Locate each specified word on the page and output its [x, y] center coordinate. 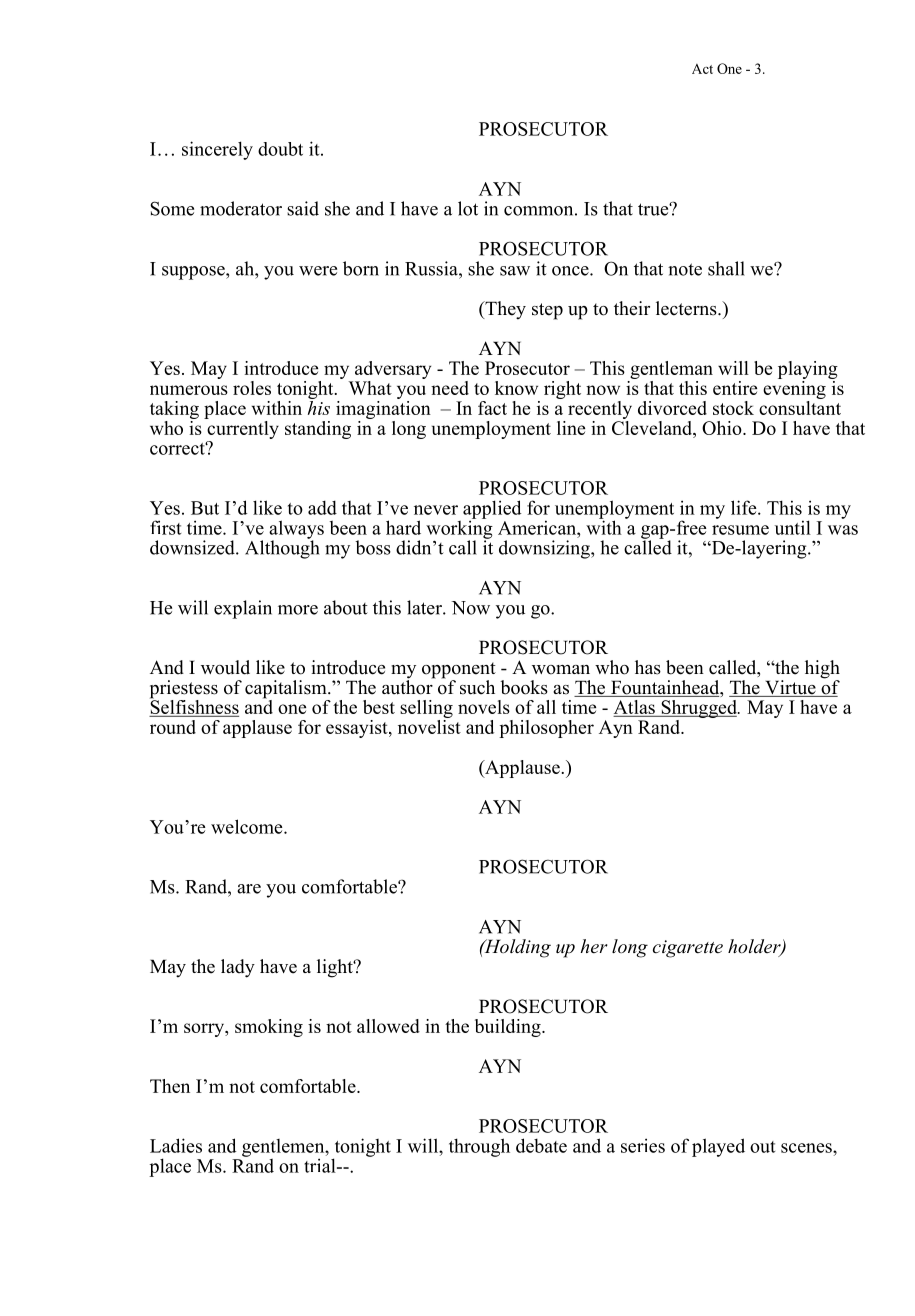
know [516, 388]
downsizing [545, 549]
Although [282, 548]
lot [468, 208]
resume [740, 530]
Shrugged [699, 710]
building [509, 1028]
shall [726, 268]
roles [252, 388]
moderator [241, 208]
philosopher [546, 729]
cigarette [688, 949]
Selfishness [194, 707]
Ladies [176, 1145]
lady [238, 968]
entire [735, 388]
